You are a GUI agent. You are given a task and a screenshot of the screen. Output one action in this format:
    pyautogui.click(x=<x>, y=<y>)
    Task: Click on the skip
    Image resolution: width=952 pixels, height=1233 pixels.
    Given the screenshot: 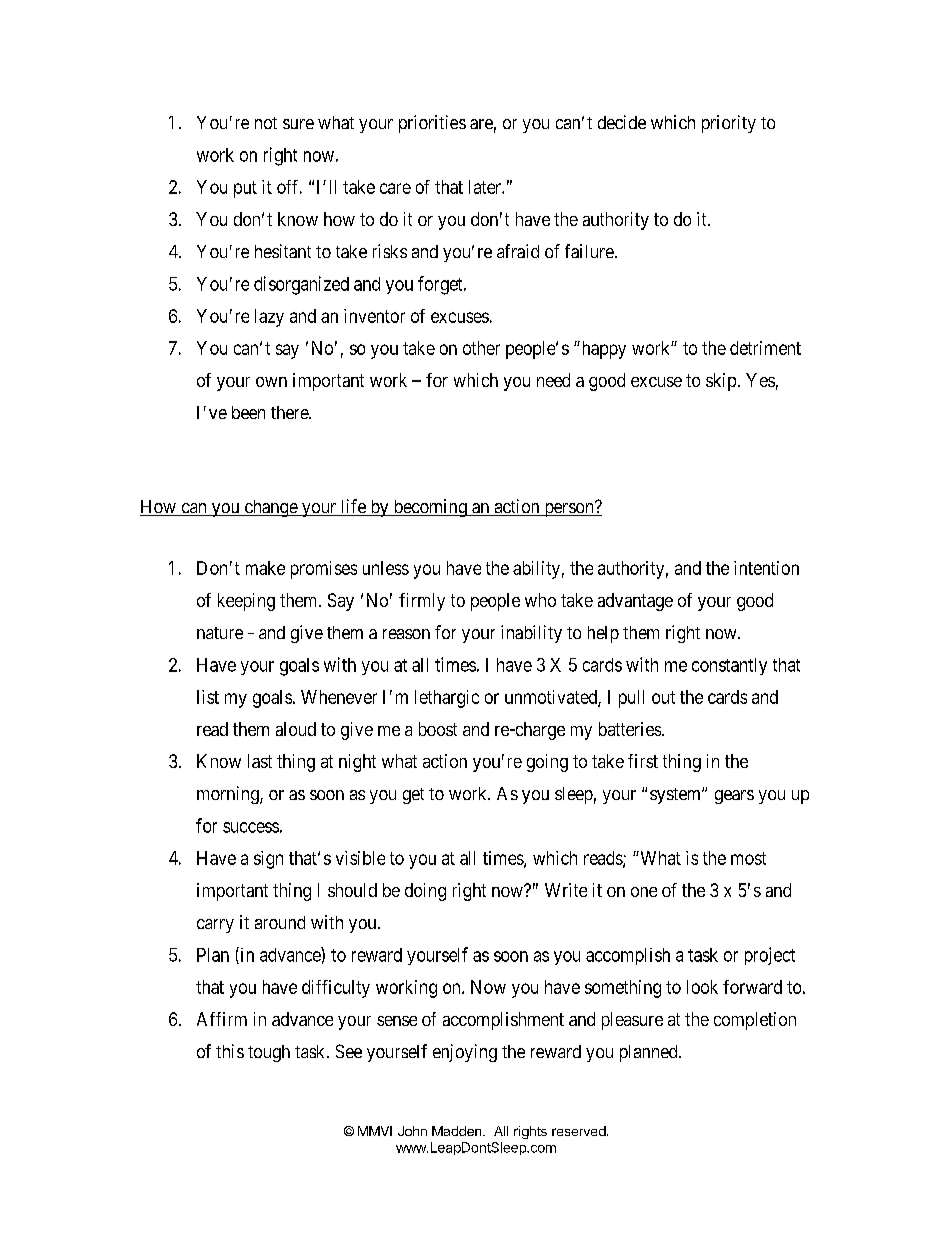 What is the action you would take?
    pyautogui.click(x=721, y=382)
